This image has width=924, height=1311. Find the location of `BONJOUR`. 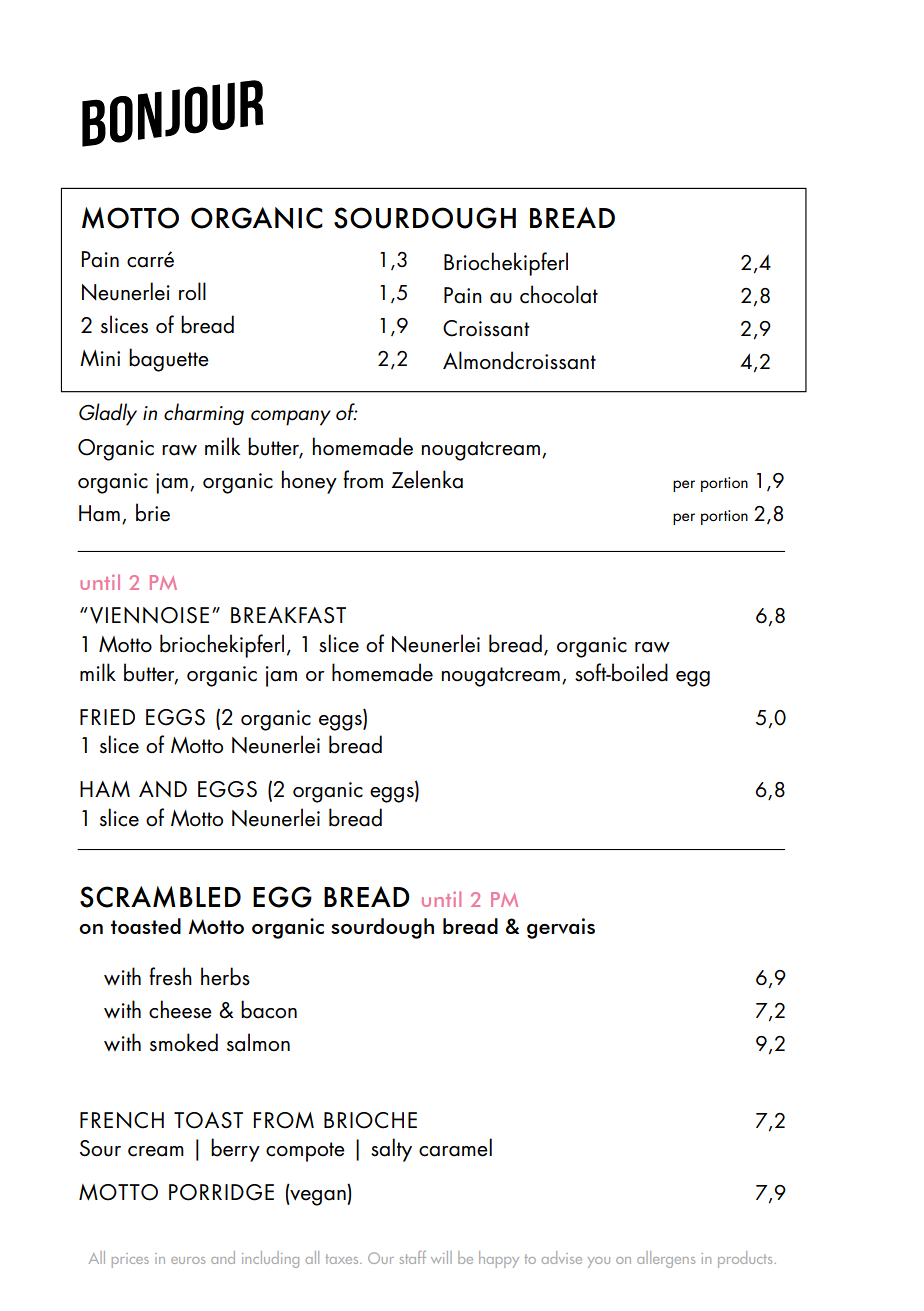

BONJOUR is located at coordinates (173, 113).
